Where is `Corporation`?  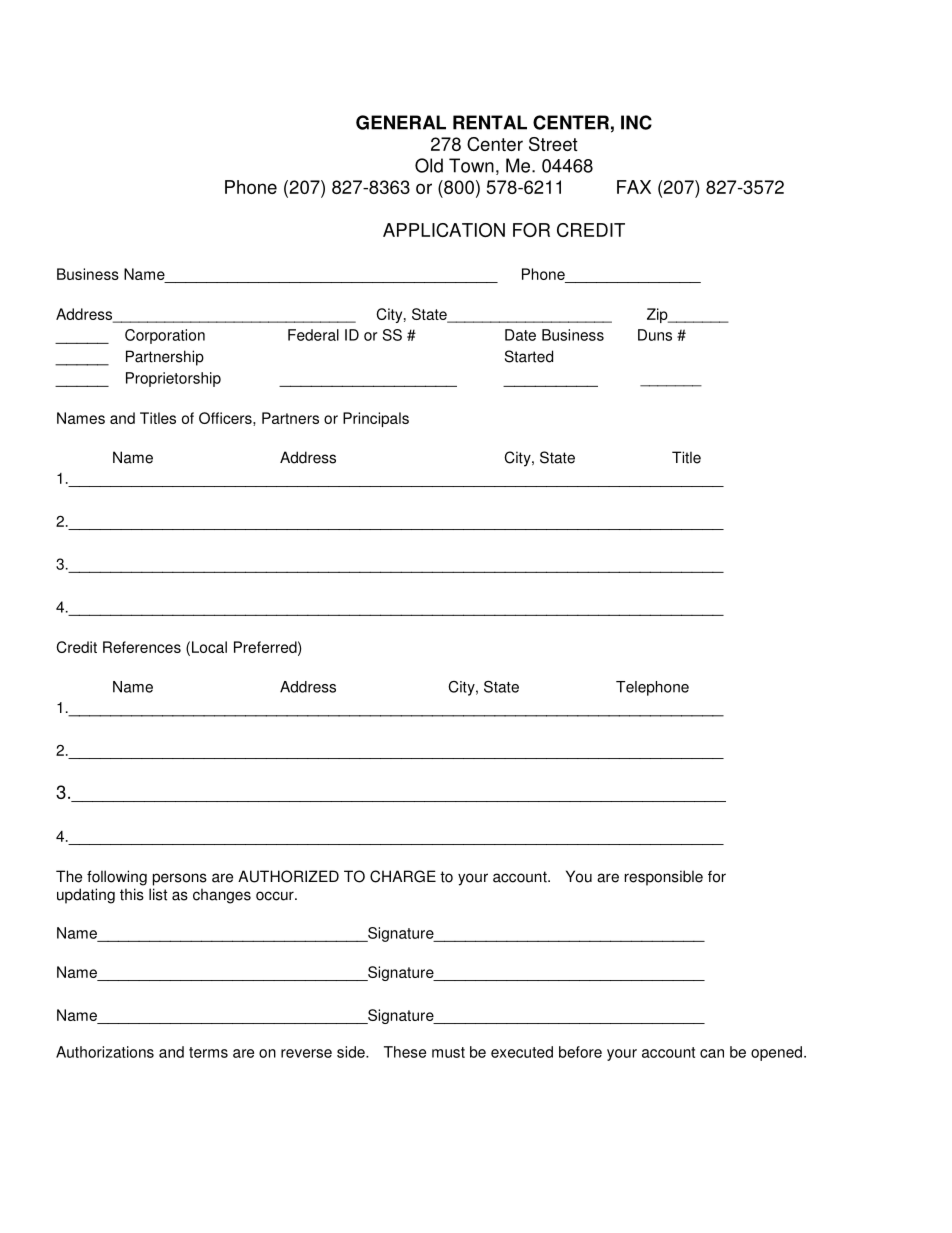 Corporation is located at coordinates (165, 336).
